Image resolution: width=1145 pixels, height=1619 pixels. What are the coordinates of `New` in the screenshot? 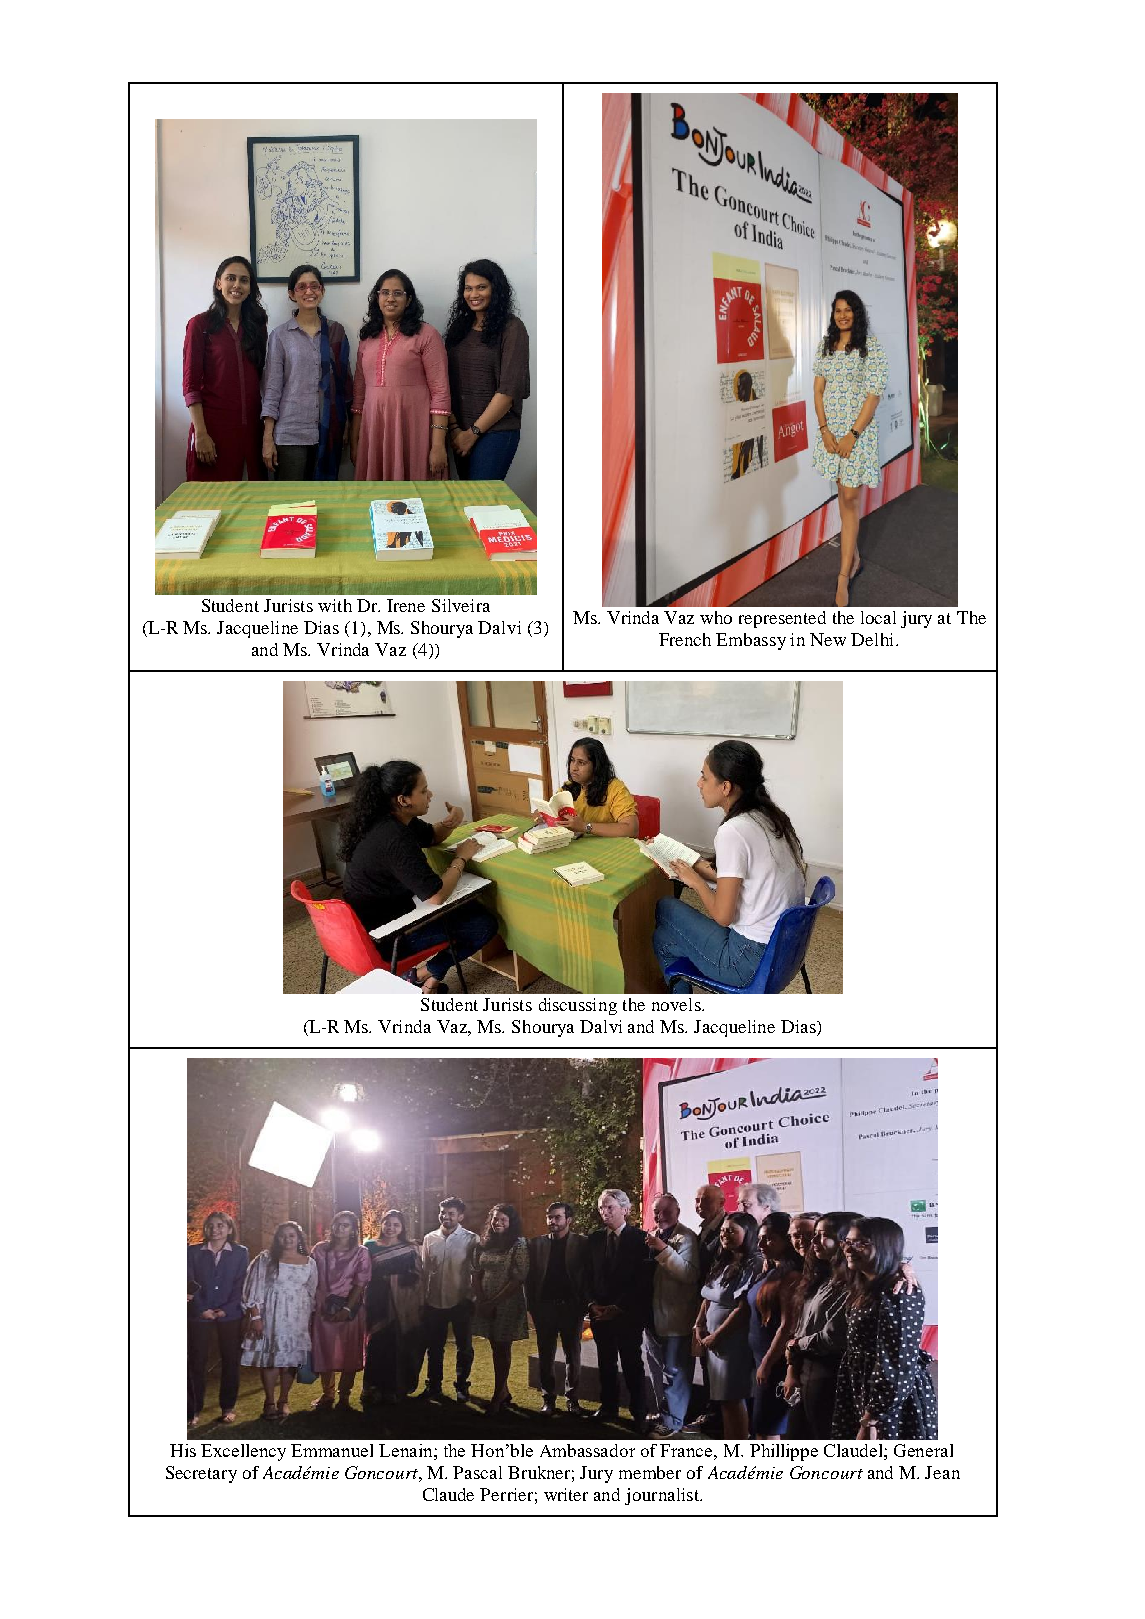 It's located at (828, 639).
